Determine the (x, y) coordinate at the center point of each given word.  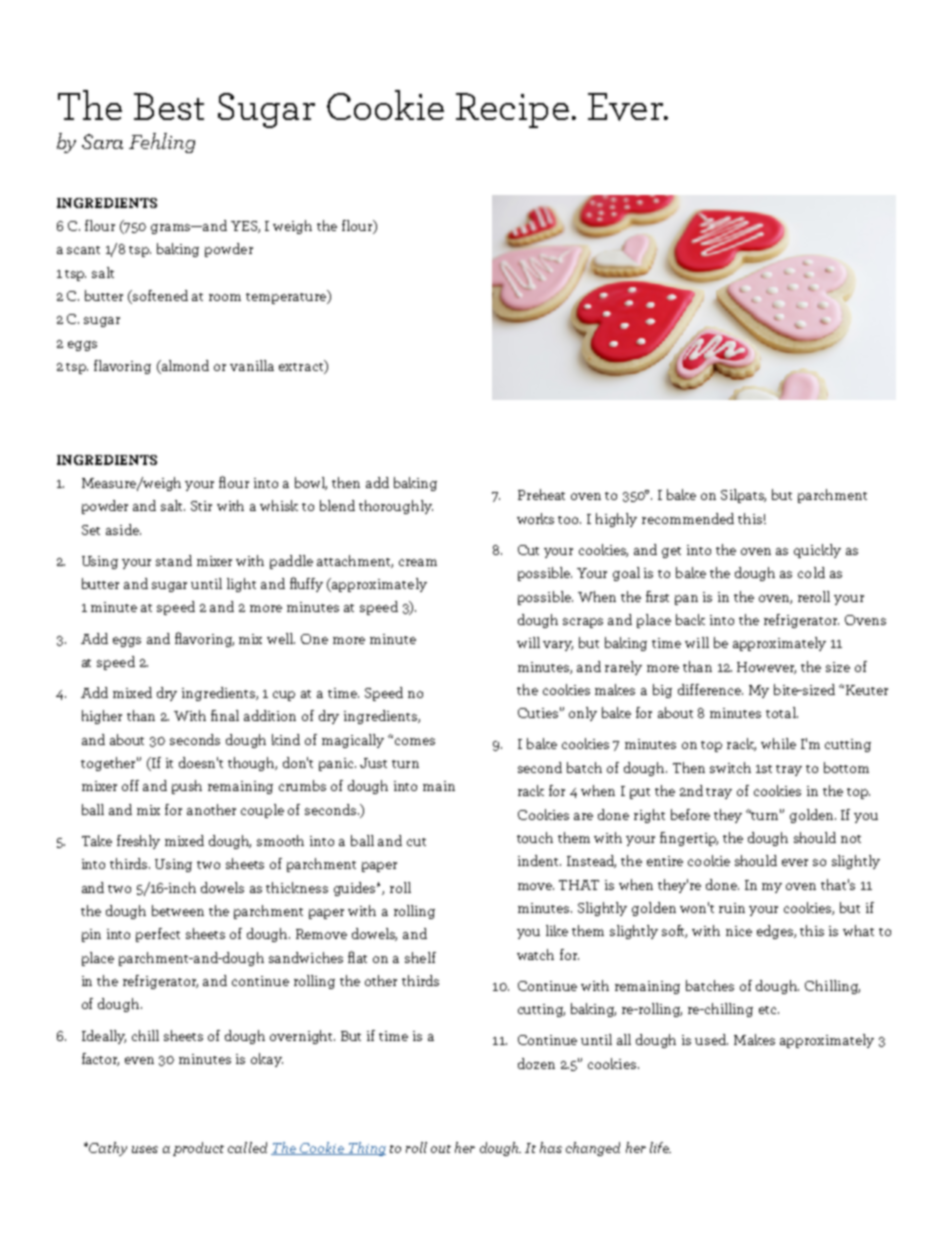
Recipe (512, 110)
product (198, 1149)
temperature (287, 297)
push (187, 787)
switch (730, 767)
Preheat (541, 494)
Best (169, 106)
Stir (201, 506)
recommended (688, 518)
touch (535, 837)
